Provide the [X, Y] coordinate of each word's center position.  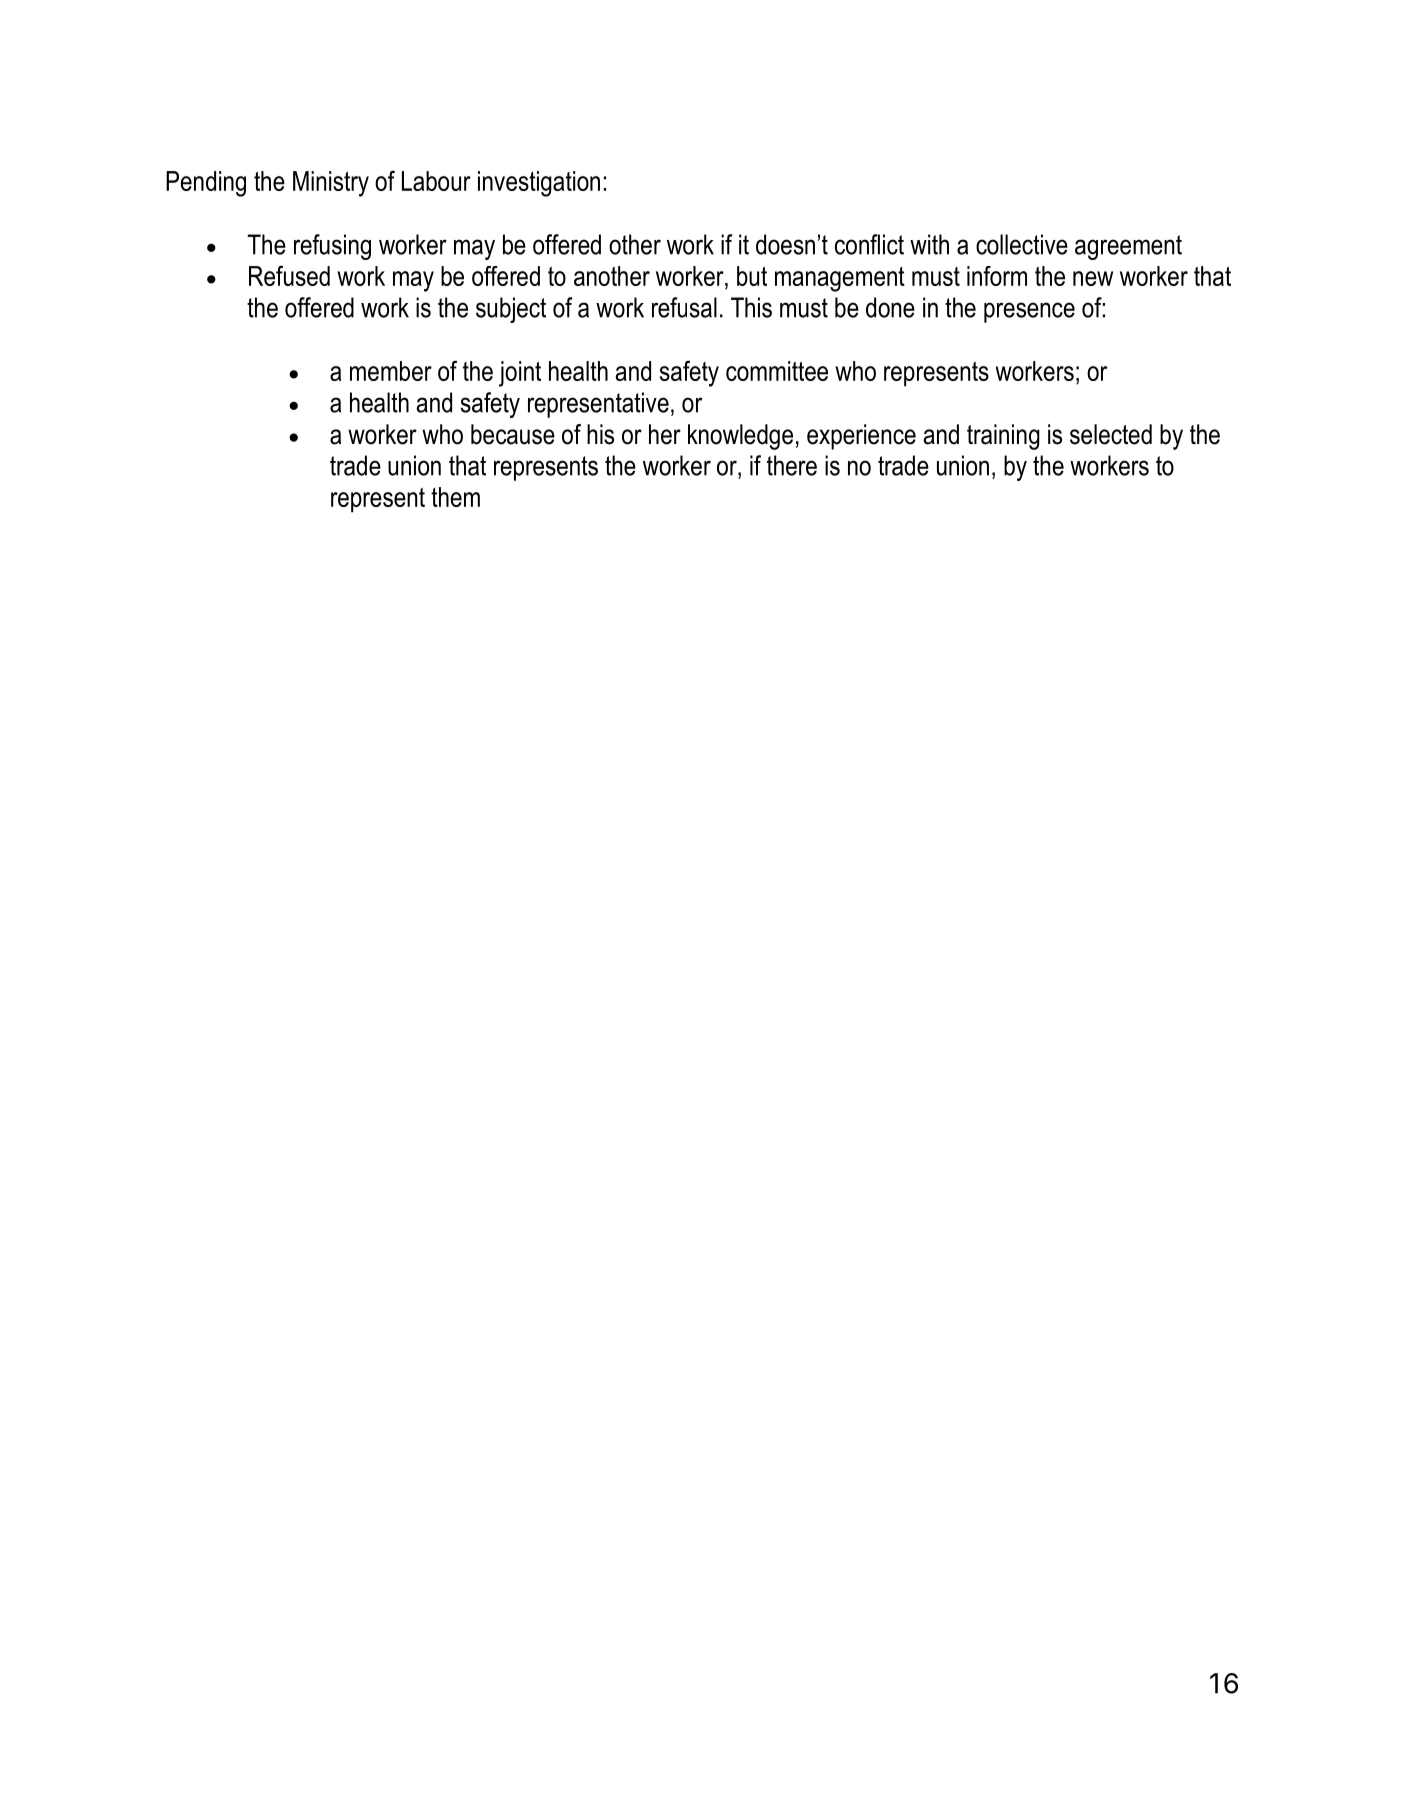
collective [1022, 244]
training [1003, 437]
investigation [539, 184]
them [455, 497]
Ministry [331, 184]
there [792, 465]
